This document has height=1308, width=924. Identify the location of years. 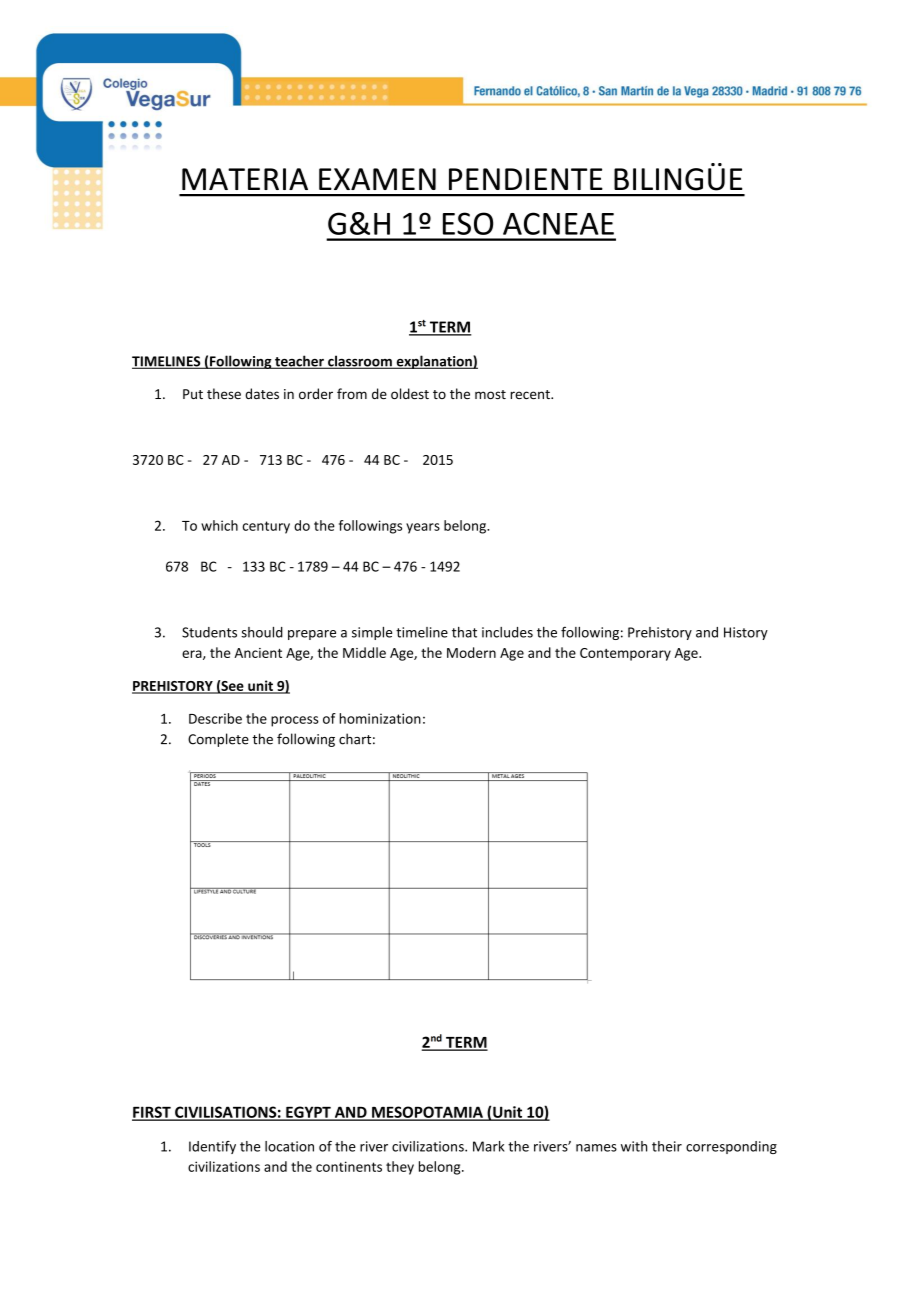
(423, 528).
